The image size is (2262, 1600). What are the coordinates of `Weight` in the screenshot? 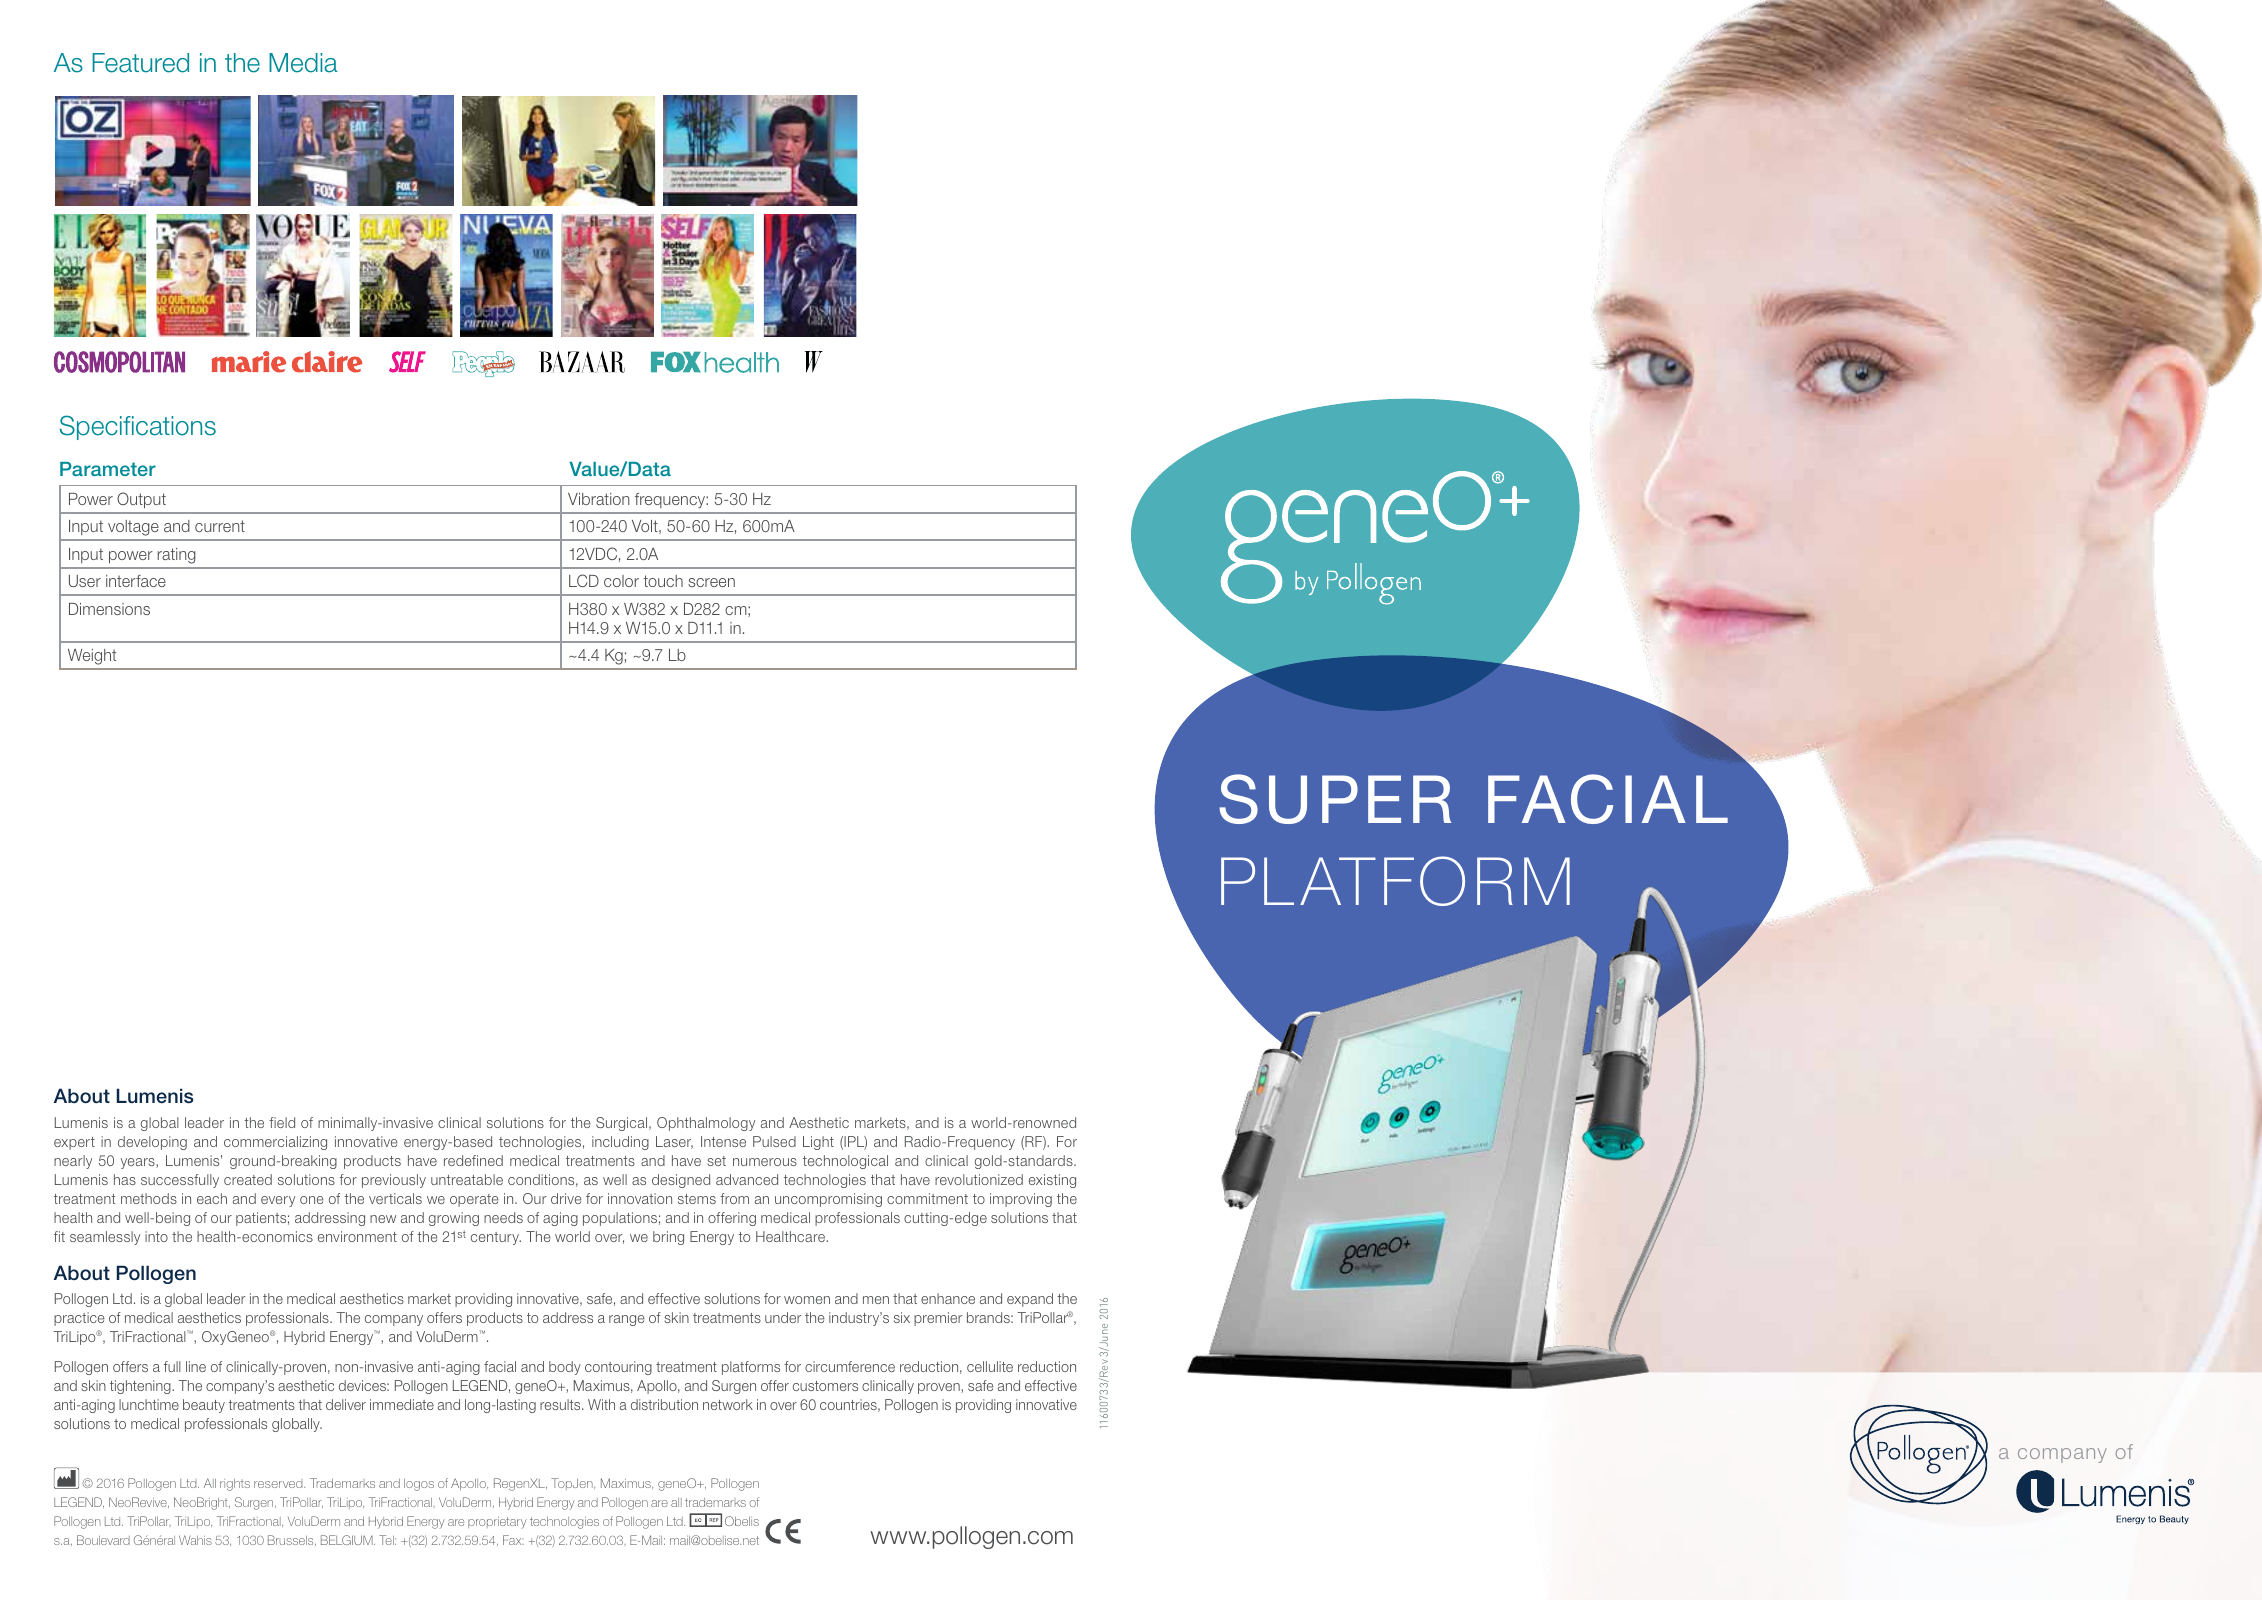 It's located at (92, 657).
